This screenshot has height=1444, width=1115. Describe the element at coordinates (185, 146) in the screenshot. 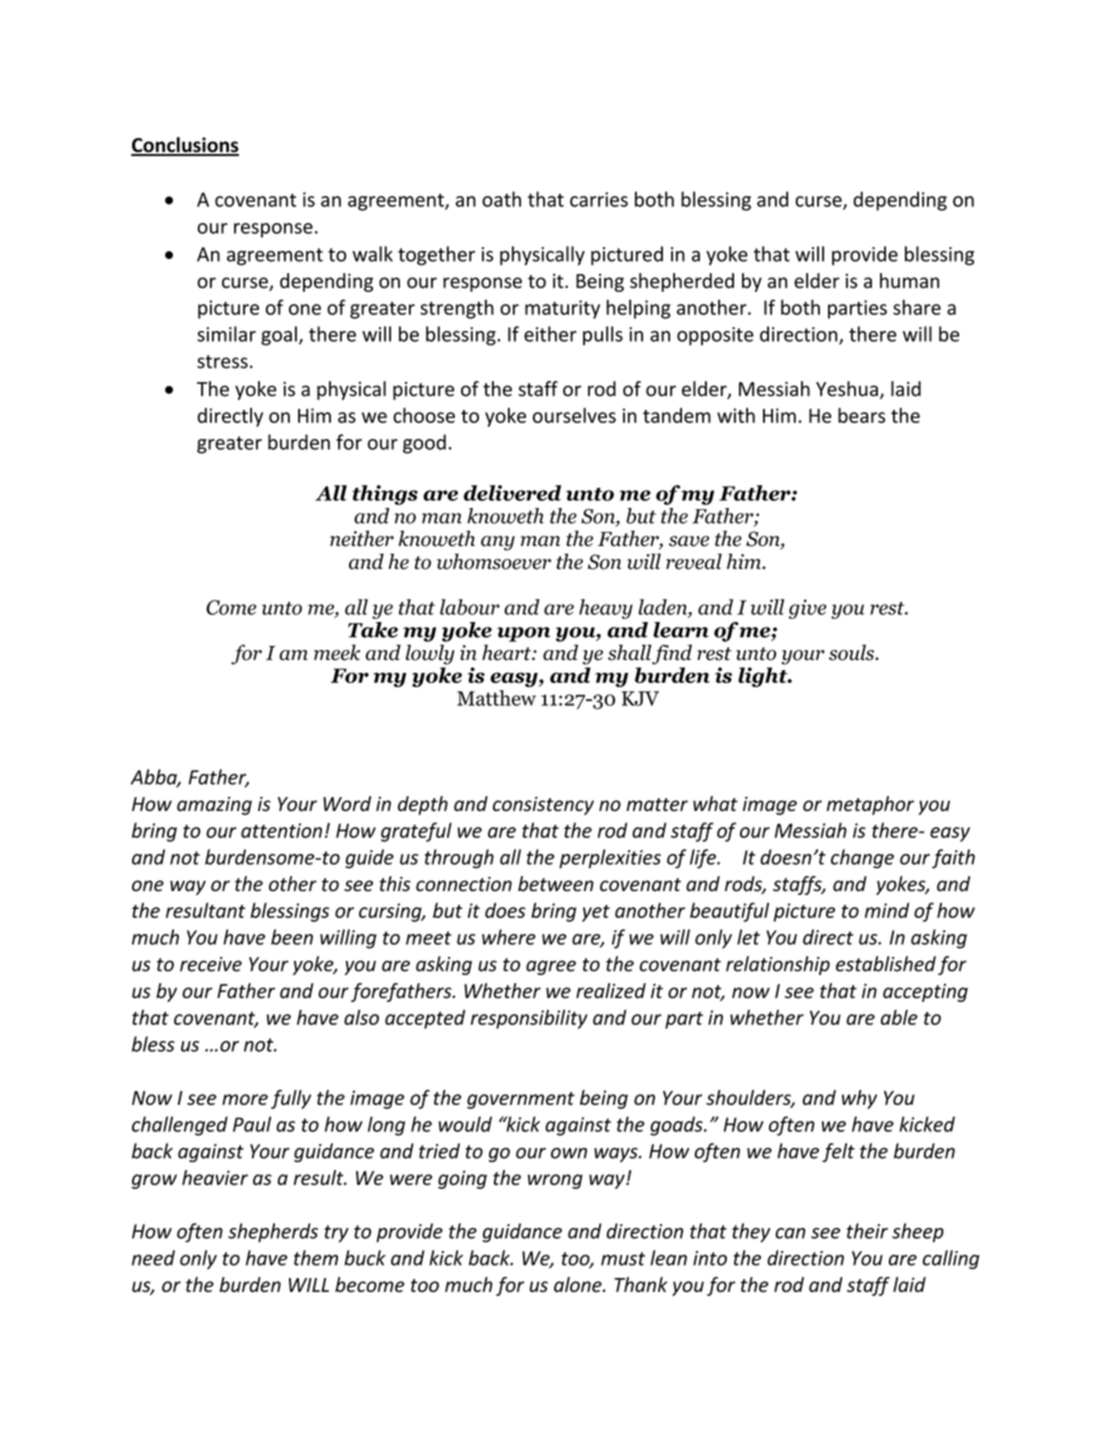

I see `Conclusions` at that location.
